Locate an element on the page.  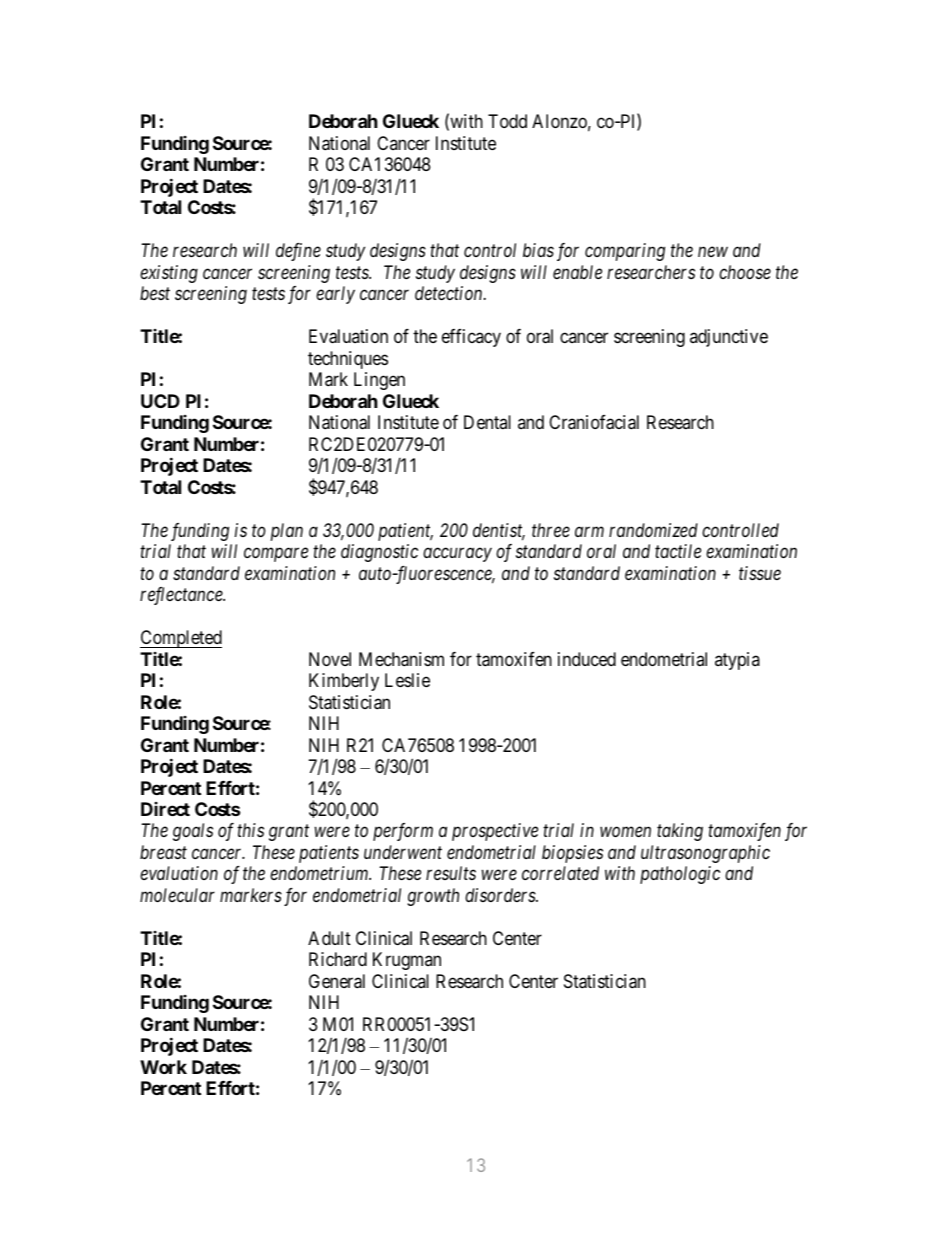
reflectance is located at coordinates (182, 596).
